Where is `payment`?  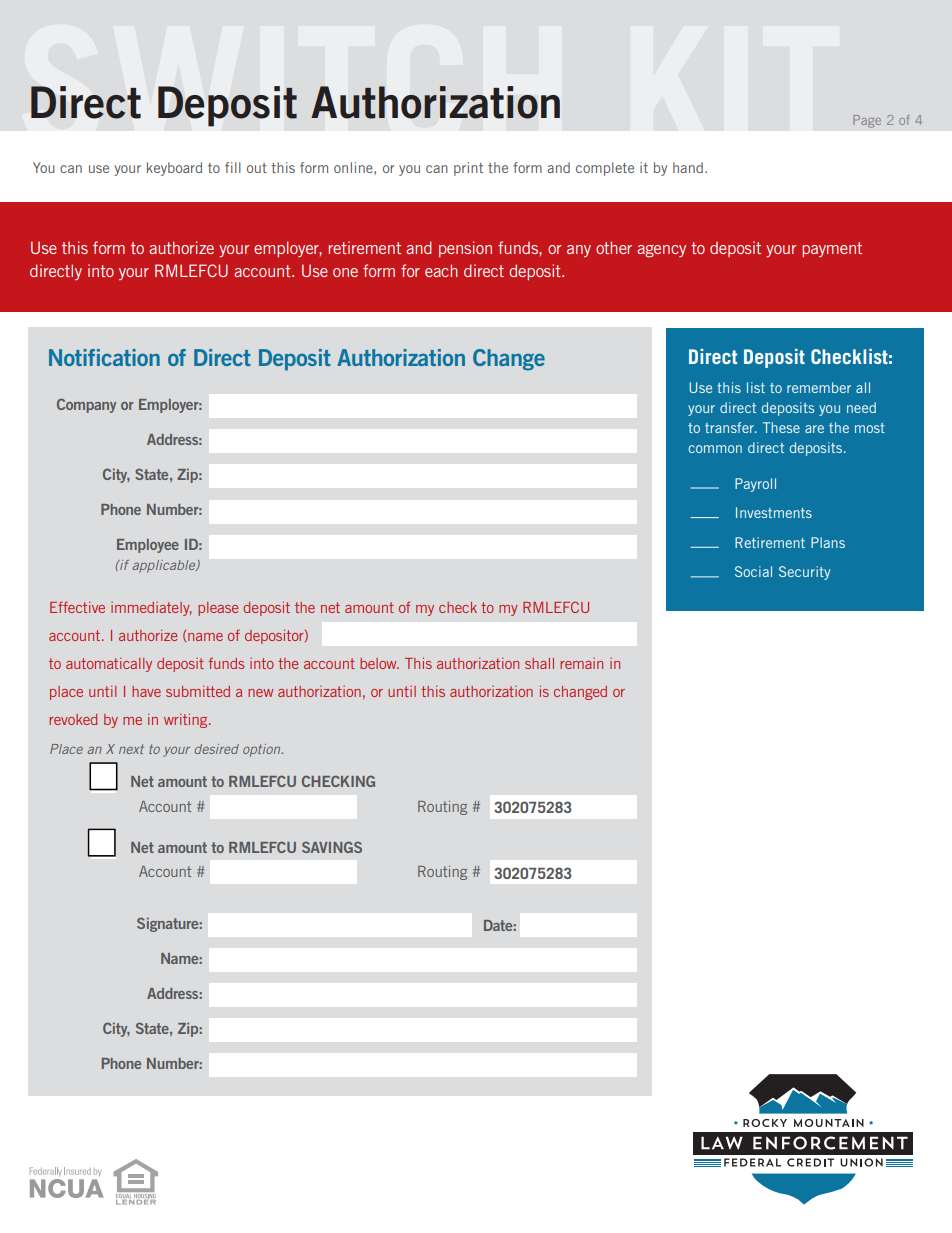 payment is located at coordinates (832, 249).
